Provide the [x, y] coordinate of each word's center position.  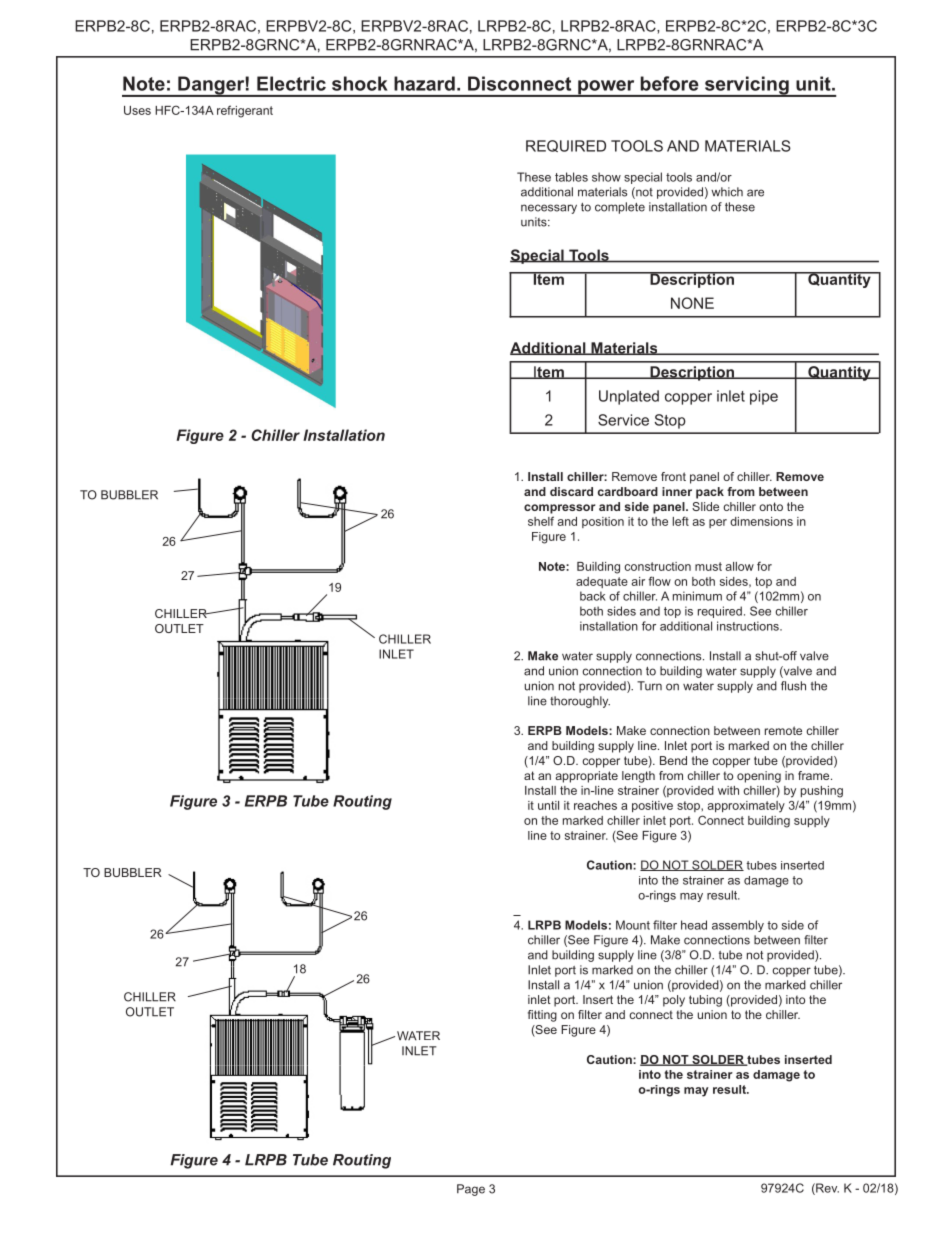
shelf [541, 521]
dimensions [761, 521]
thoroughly [580, 702]
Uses [137, 110]
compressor [560, 509]
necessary [549, 209]
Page [471, 1190]
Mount [633, 925]
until [548, 805]
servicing [746, 86]
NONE [692, 303]
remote [783, 730]
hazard [424, 83]
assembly [738, 926]
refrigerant [245, 111]
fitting [542, 1016]
